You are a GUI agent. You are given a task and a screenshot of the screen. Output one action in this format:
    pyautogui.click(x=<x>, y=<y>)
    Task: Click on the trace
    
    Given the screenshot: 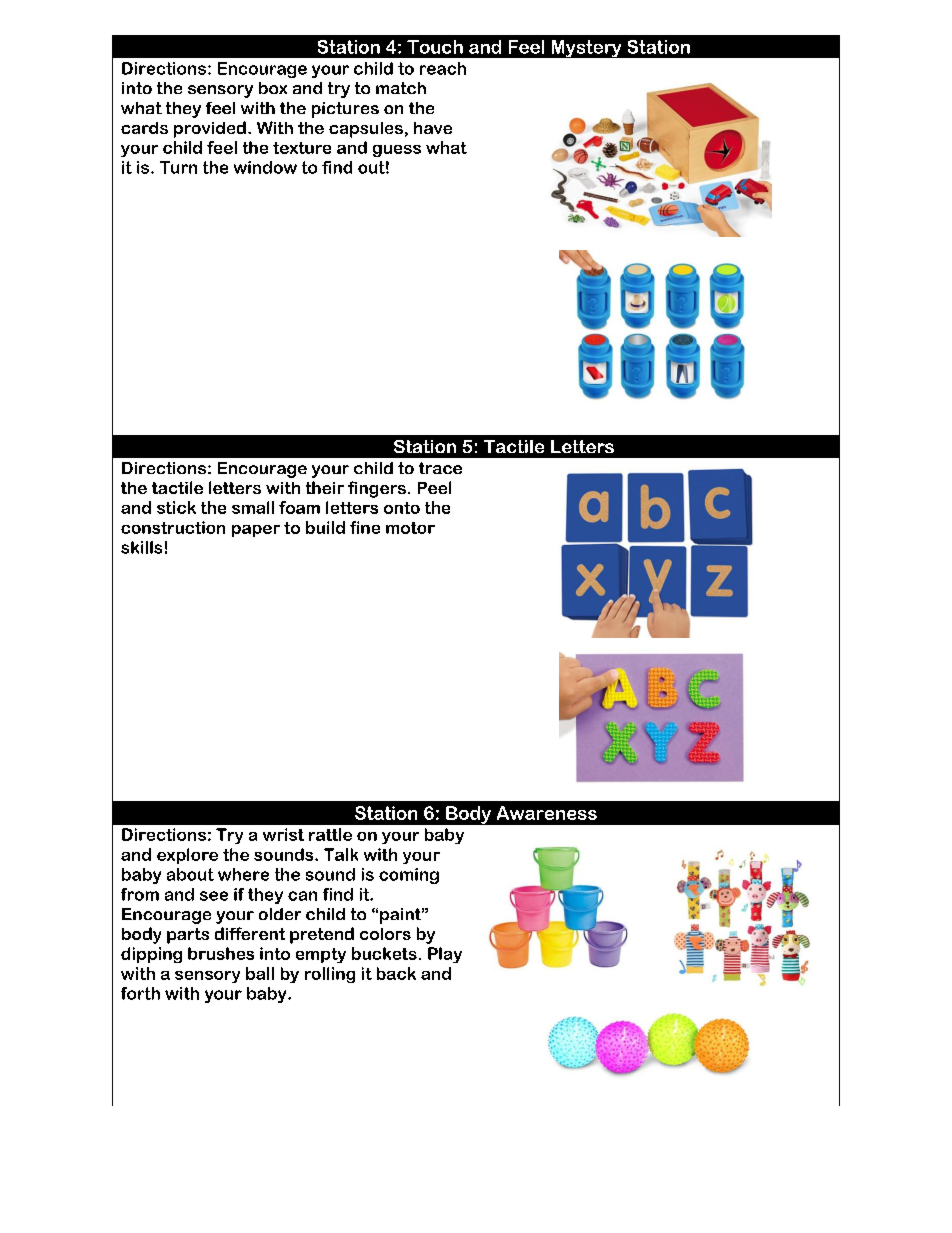 What is the action you would take?
    pyautogui.click(x=440, y=468)
